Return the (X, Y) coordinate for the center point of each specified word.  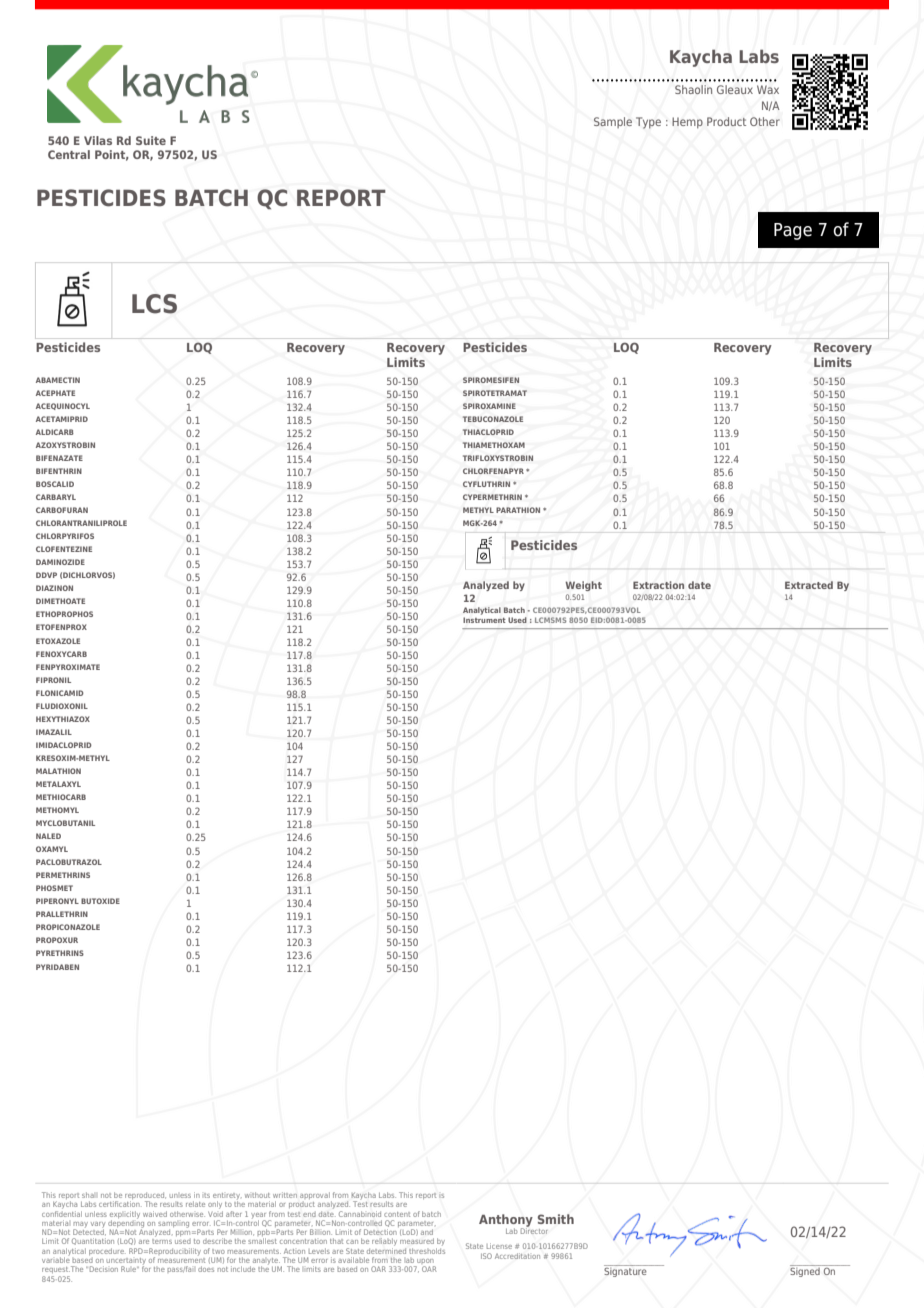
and (427, 1232)
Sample (613, 122)
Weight (583, 586)
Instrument (484, 620)
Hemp (687, 123)
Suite (151, 140)
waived (155, 1214)
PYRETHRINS (60, 953)
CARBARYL (56, 497)
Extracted (809, 585)
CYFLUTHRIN (486, 484)
